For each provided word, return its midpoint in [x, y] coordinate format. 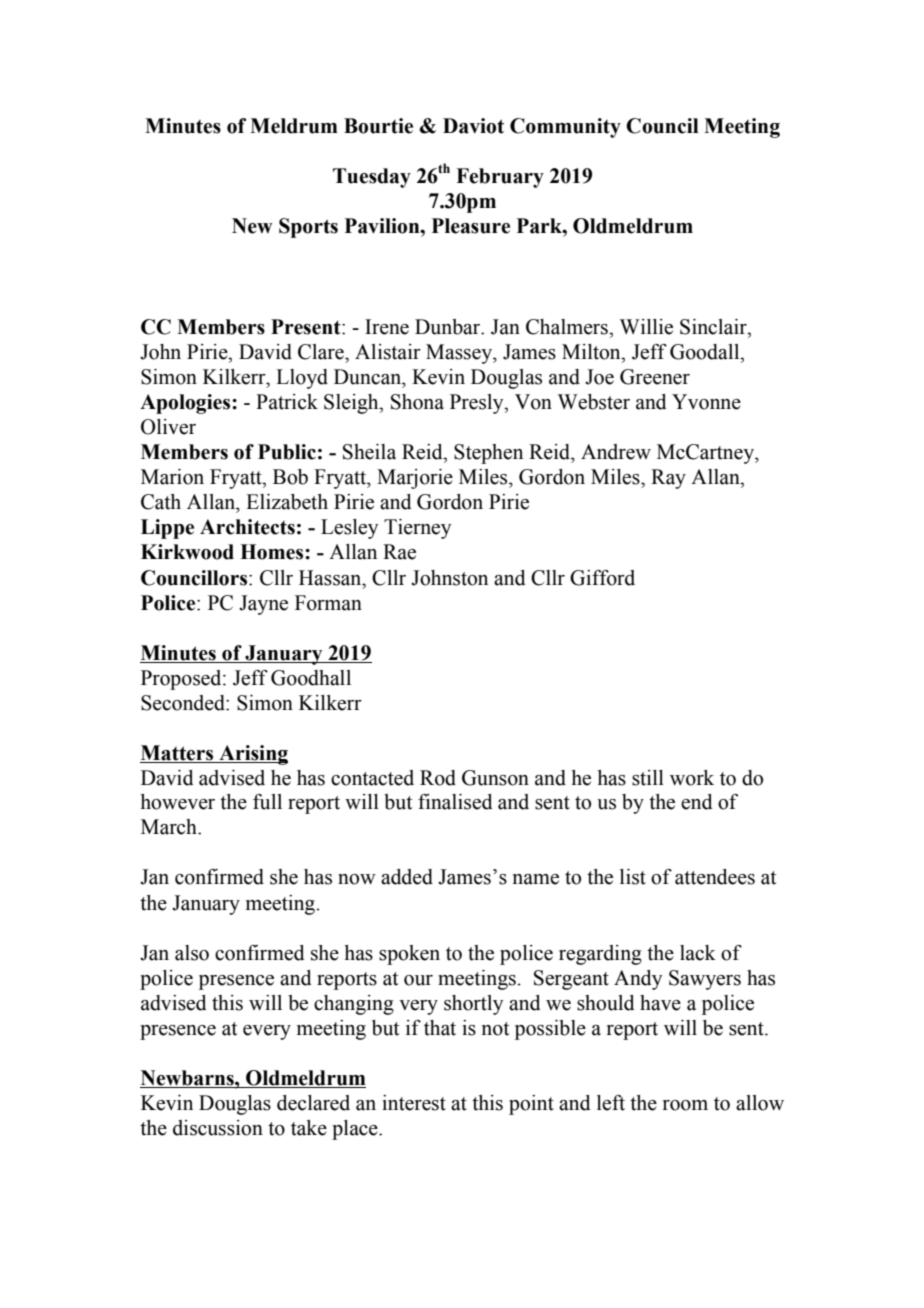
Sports [308, 228]
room [685, 1105]
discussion [218, 1128]
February [500, 178]
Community [565, 128]
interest [414, 1103]
